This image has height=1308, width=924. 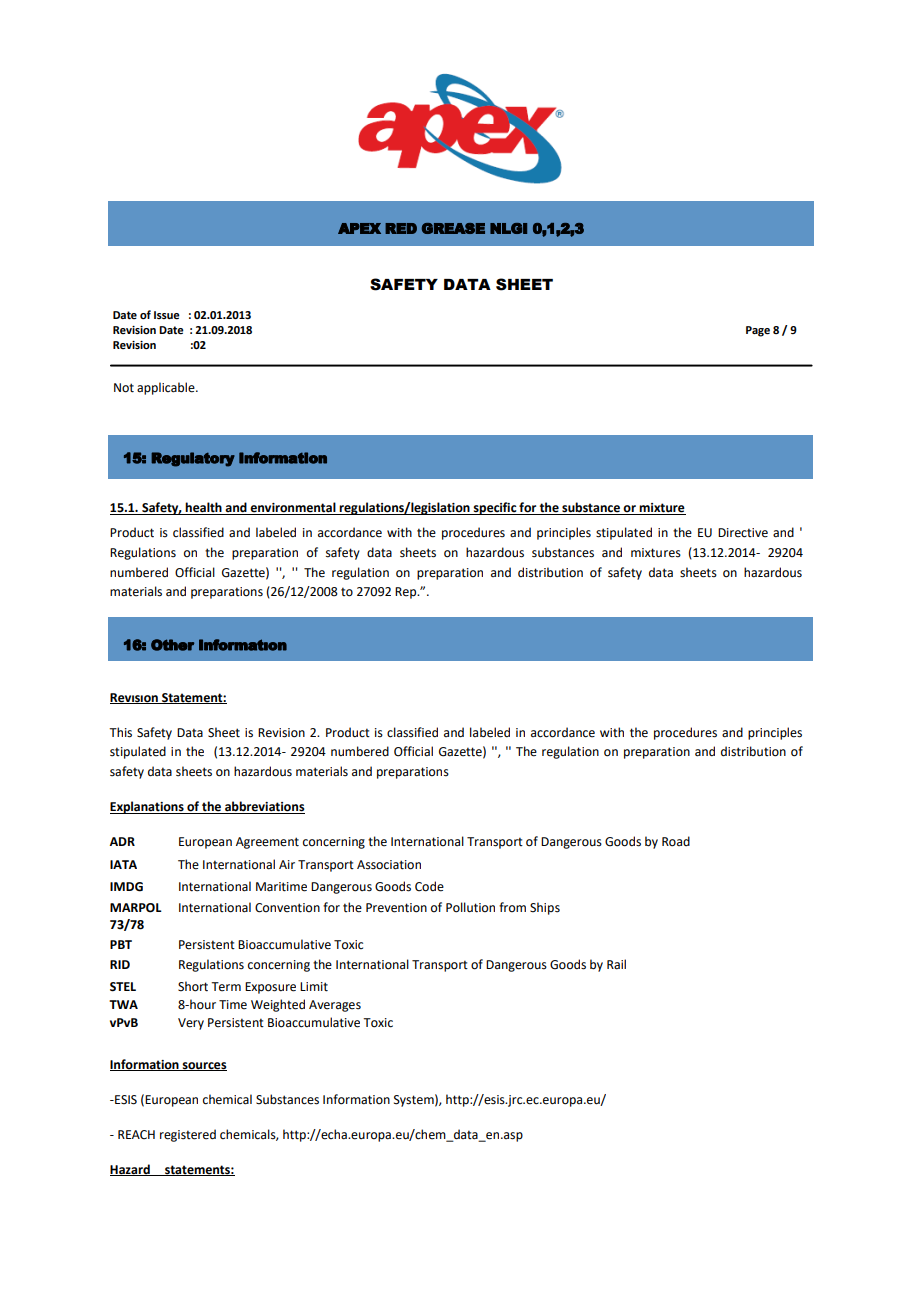 I want to click on Association, so click(x=389, y=865).
